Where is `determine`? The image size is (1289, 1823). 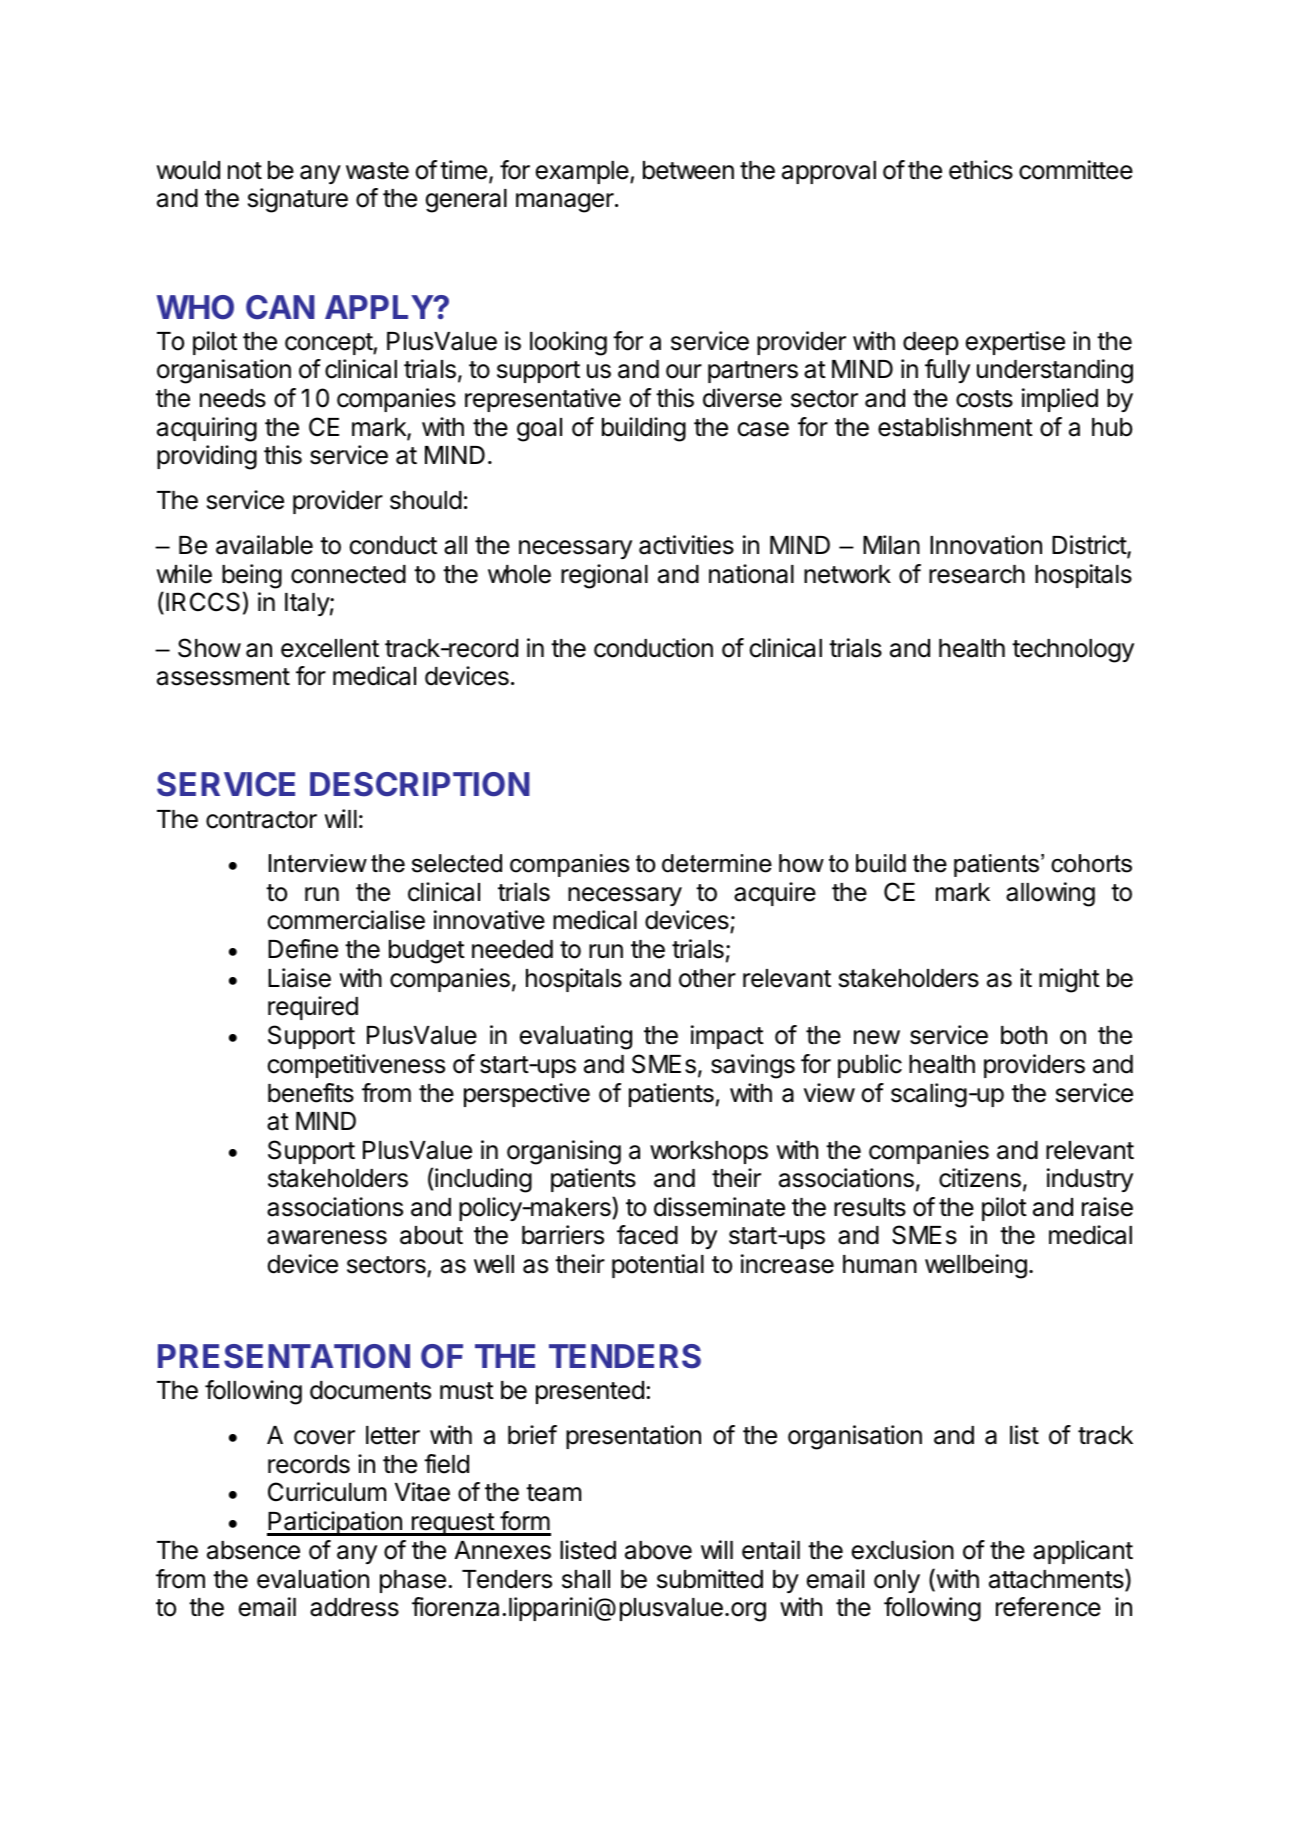 determine is located at coordinates (717, 863).
